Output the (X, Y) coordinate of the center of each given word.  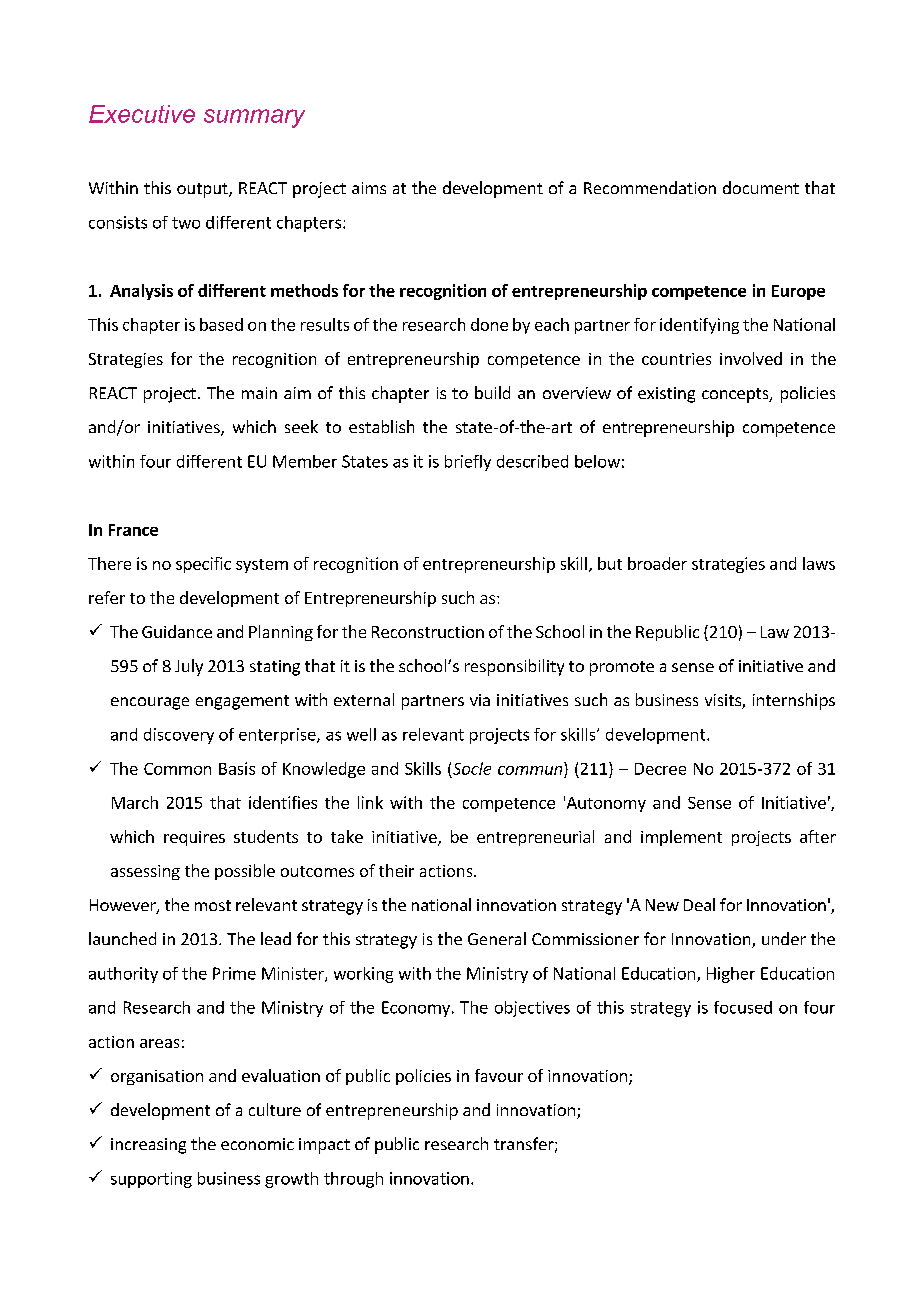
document (761, 187)
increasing (148, 1146)
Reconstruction (428, 632)
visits (724, 701)
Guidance (177, 631)
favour (499, 1075)
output (203, 190)
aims (369, 188)
